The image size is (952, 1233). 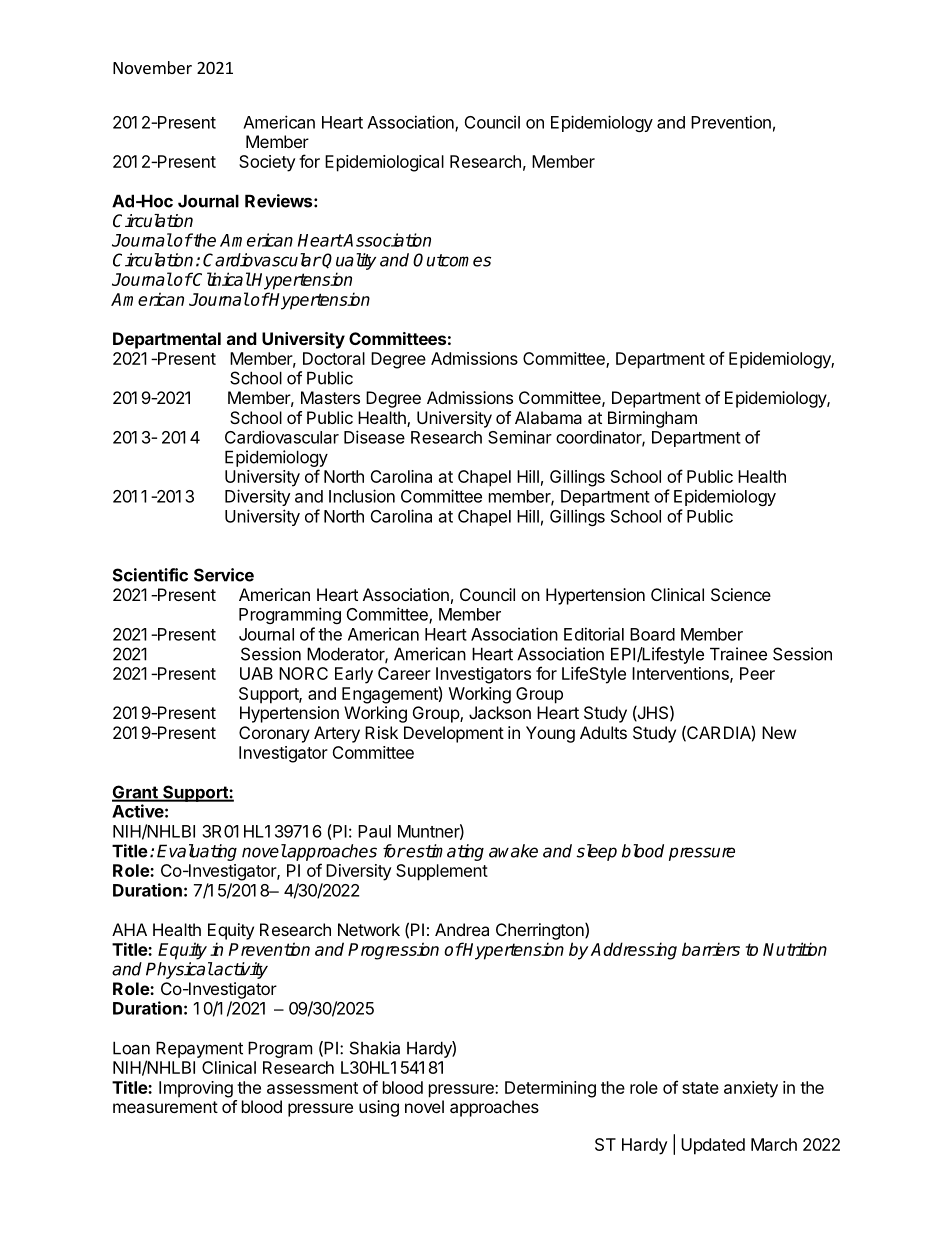 What do you see at coordinates (152, 67) in the screenshot?
I see `November` at bounding box center [152, 67].
